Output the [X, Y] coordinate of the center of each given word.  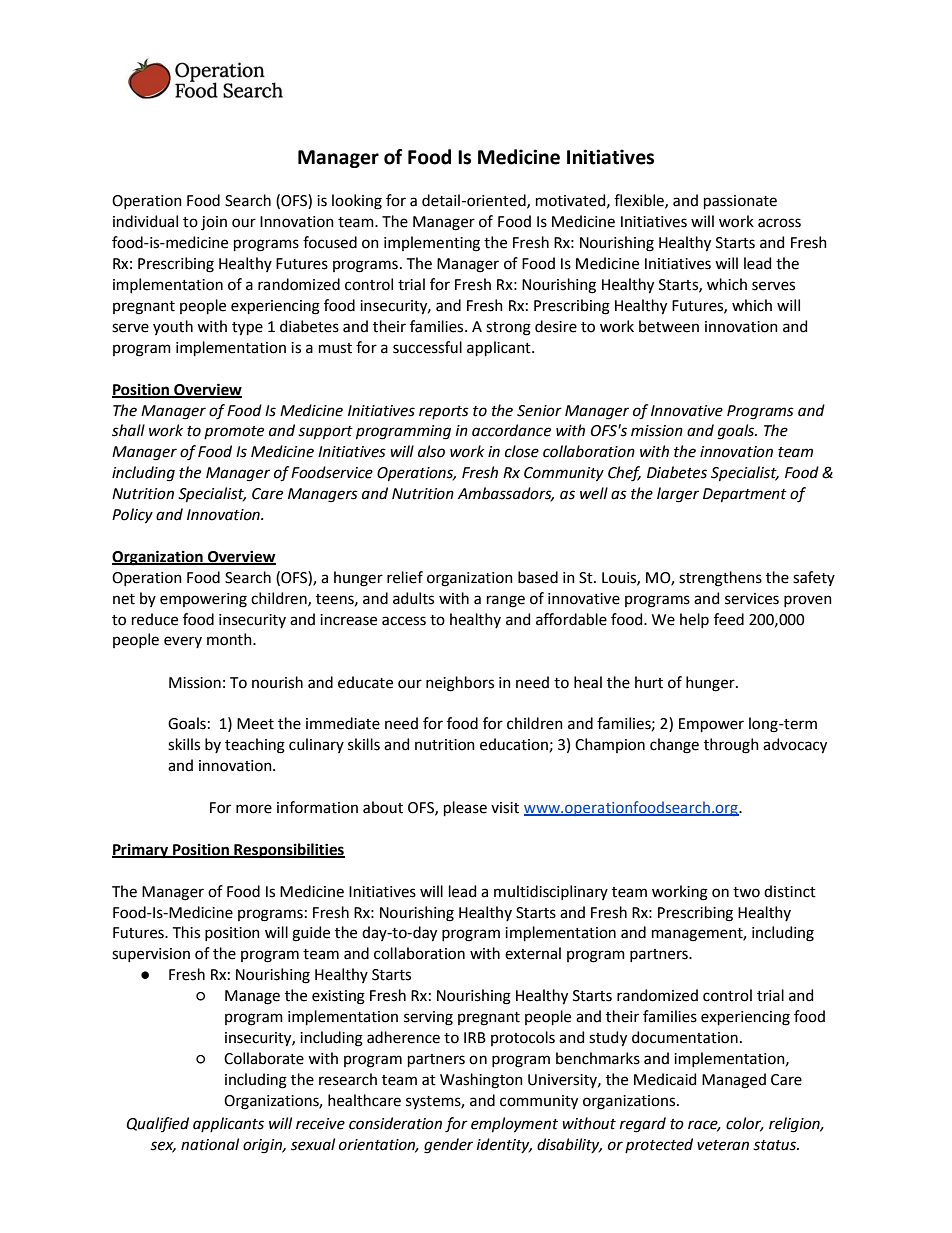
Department [745, 495]
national [210, 1144]
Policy [132, 516]
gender [448, 1146]
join [214, 223]
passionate [740, 202]
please [465, 808]
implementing [432, 244]
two [746, 892]
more [254, 809]
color [745, 1124]
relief [405, 577]
